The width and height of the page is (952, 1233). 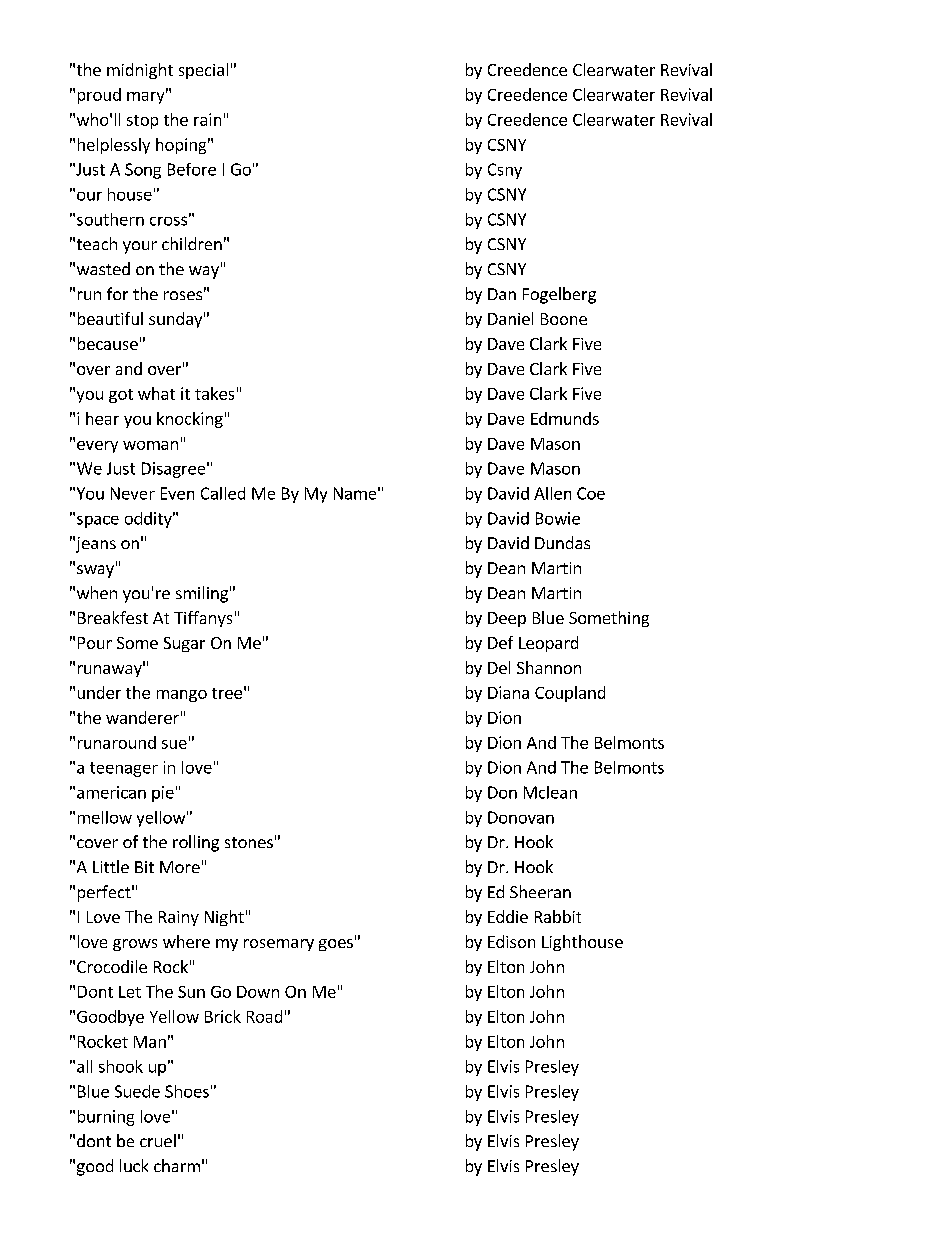 What do you see at coordinates (511, 941) in the page?
I see `Edison` at bounding box center [511, 941].
